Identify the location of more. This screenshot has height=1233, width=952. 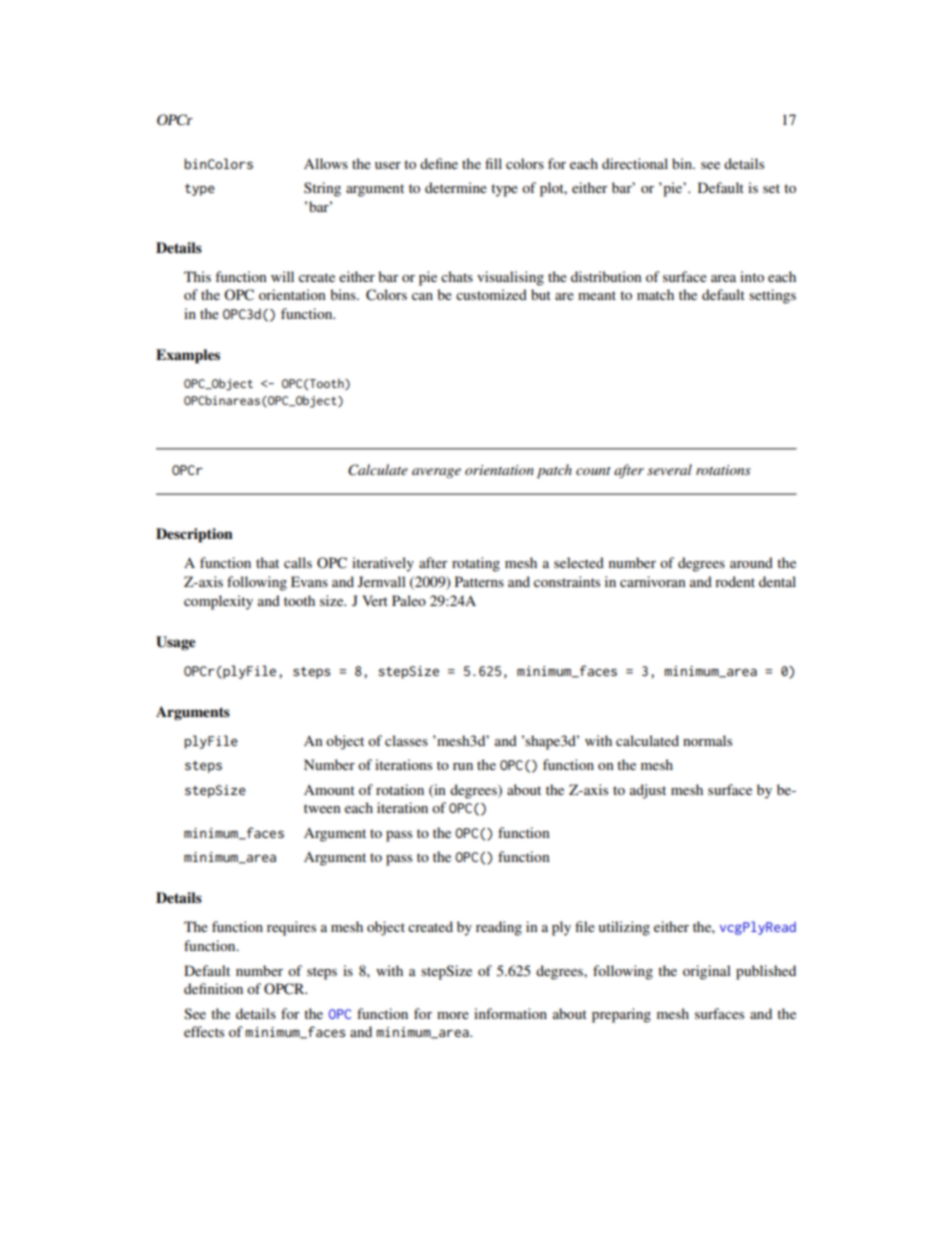
(453, 1015).
